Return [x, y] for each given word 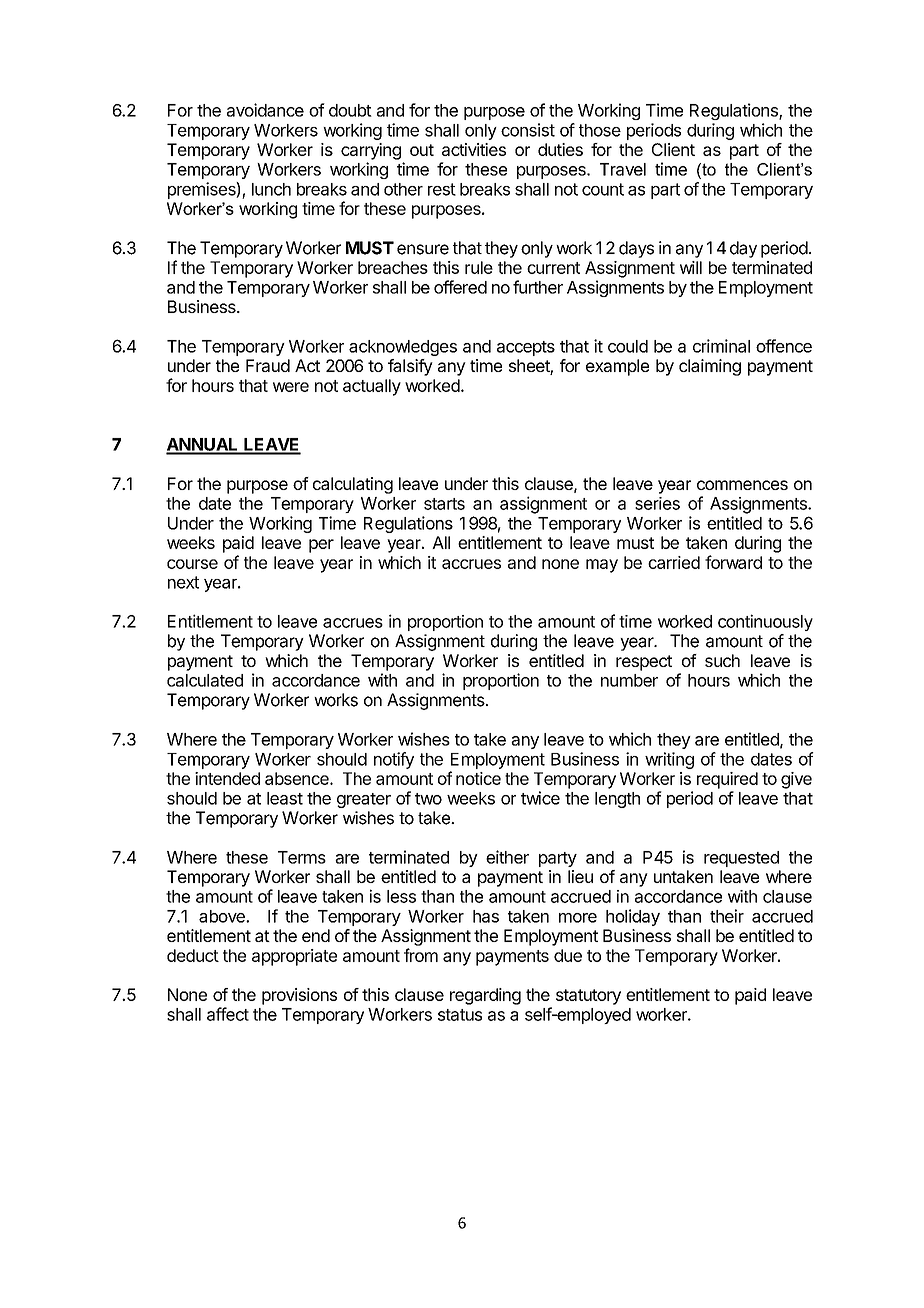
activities [474, 149]
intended [227, 778]
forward [733, 562]
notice [478, 778]
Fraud [268, 365]
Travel [623, 169]
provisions [299, 996]
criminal [721, 346]
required [727, 780]
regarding [485, 996]
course [192, 564]
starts [444, 504]
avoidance [265, 110]
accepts [526, 348]
